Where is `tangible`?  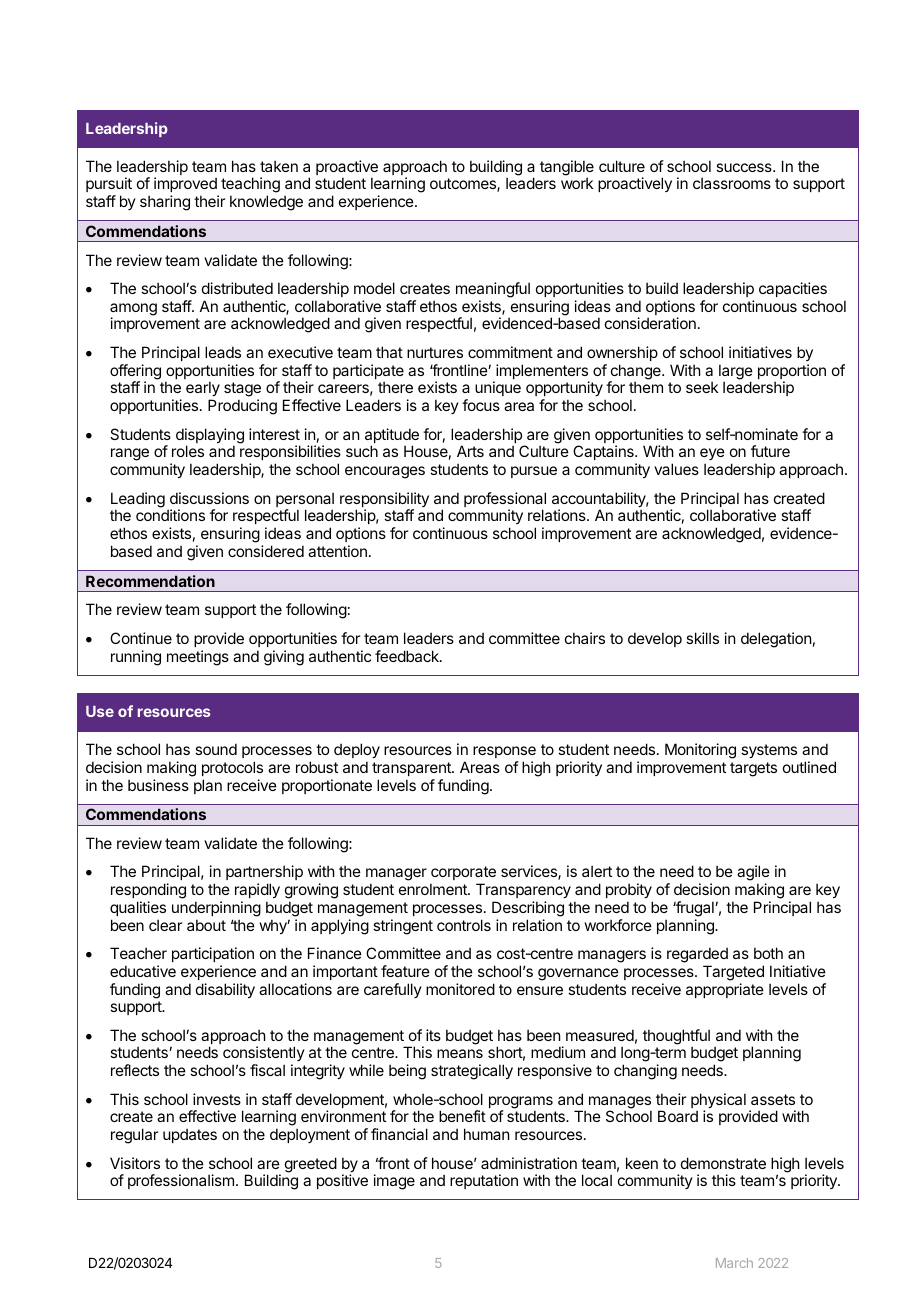 tangible is located at coordinates (567, 169).
